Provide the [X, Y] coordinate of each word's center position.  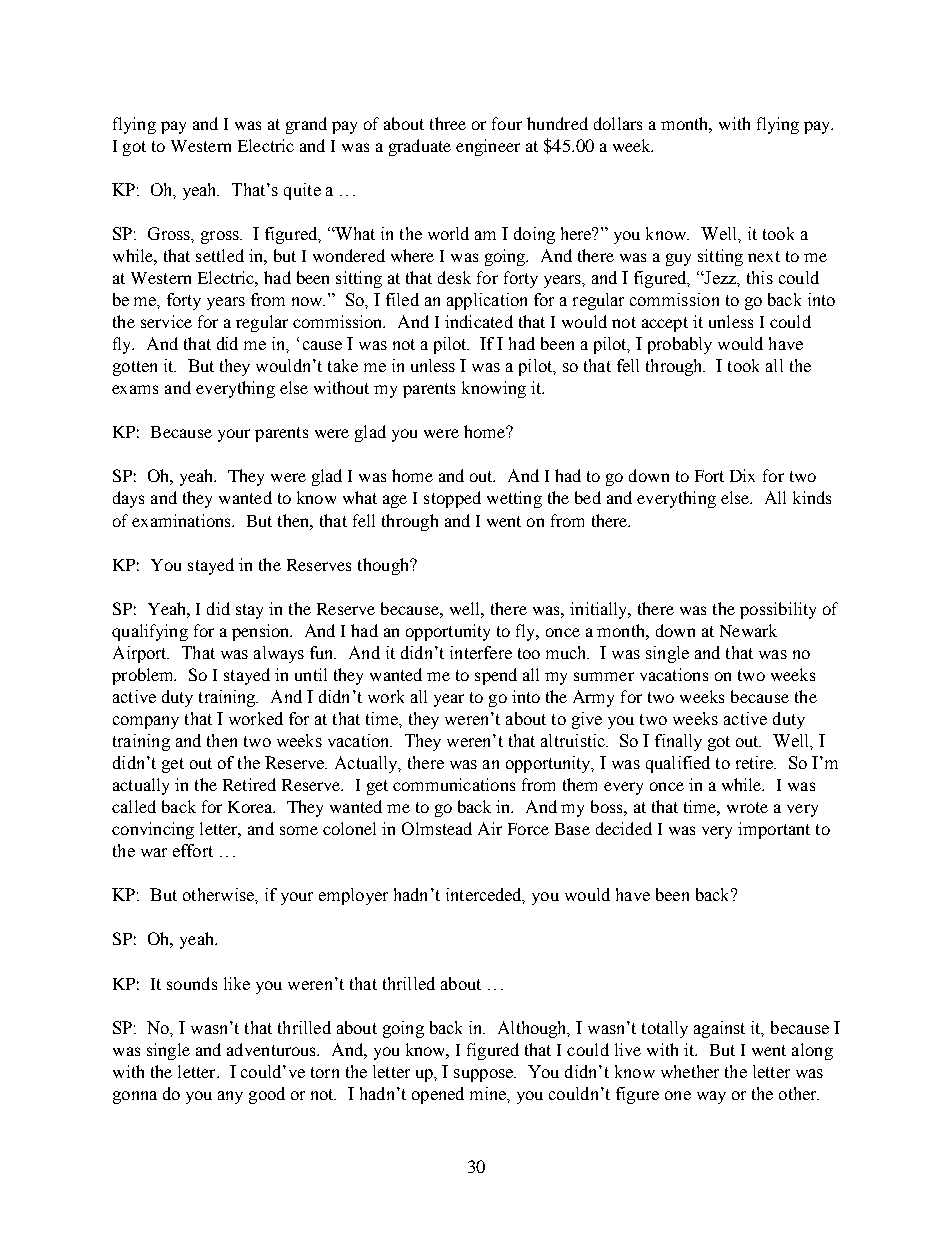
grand [306, 125]
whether [690, 1071]
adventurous [273, 1049]
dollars [618, 123]
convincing [153, 830]
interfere [481, 652]
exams [135, 389]
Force [528, 829]
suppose [485, 1075]
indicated [479, 321]
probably [680, 345]
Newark [748, 630]
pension [262, 632]
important [774, 830]
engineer [488, 147]
